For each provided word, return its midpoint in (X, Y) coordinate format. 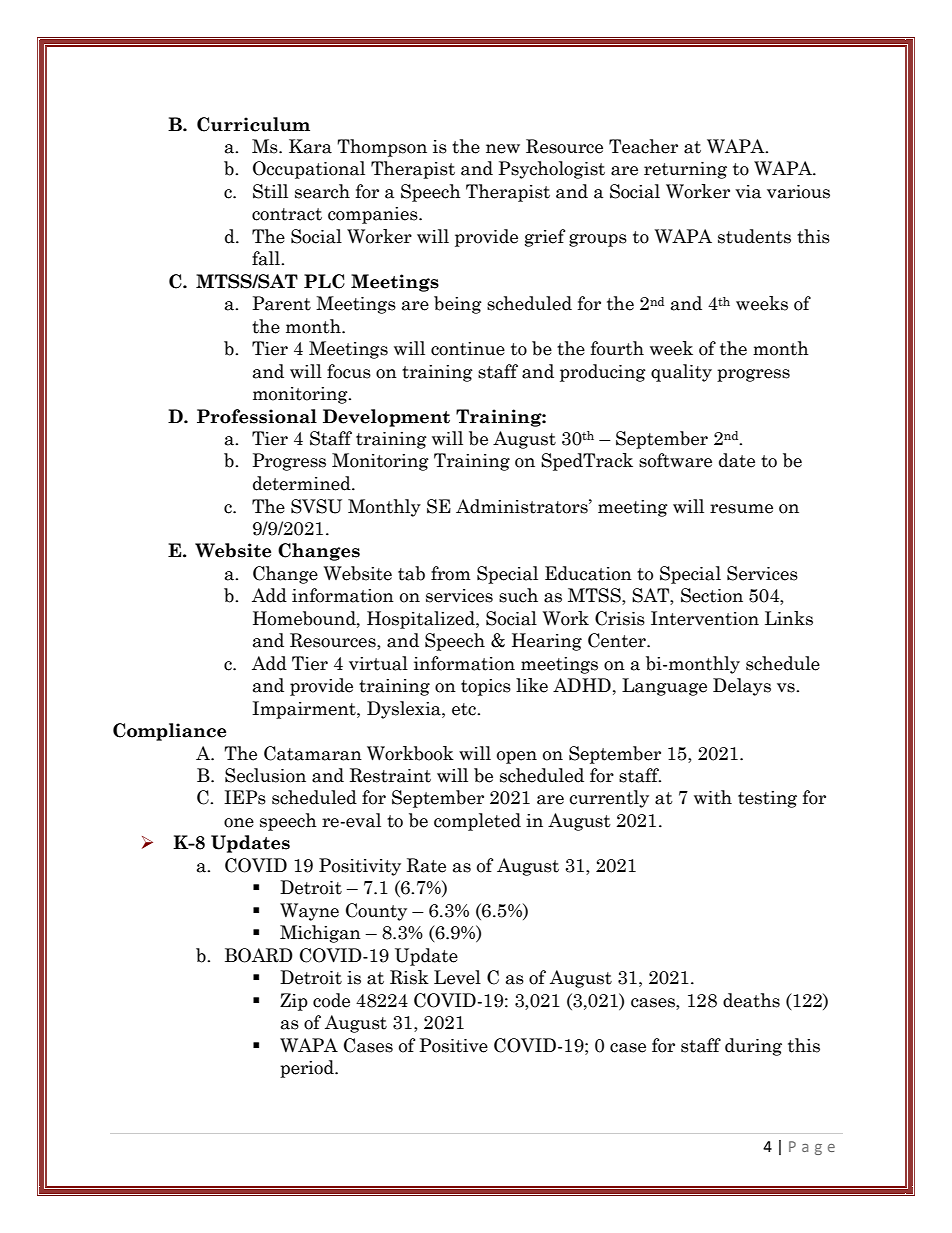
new (503, 149)
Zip (294, 1002)
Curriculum (253, 124)
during (753, 1047)
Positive (453, 1045)
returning (685, 170)
